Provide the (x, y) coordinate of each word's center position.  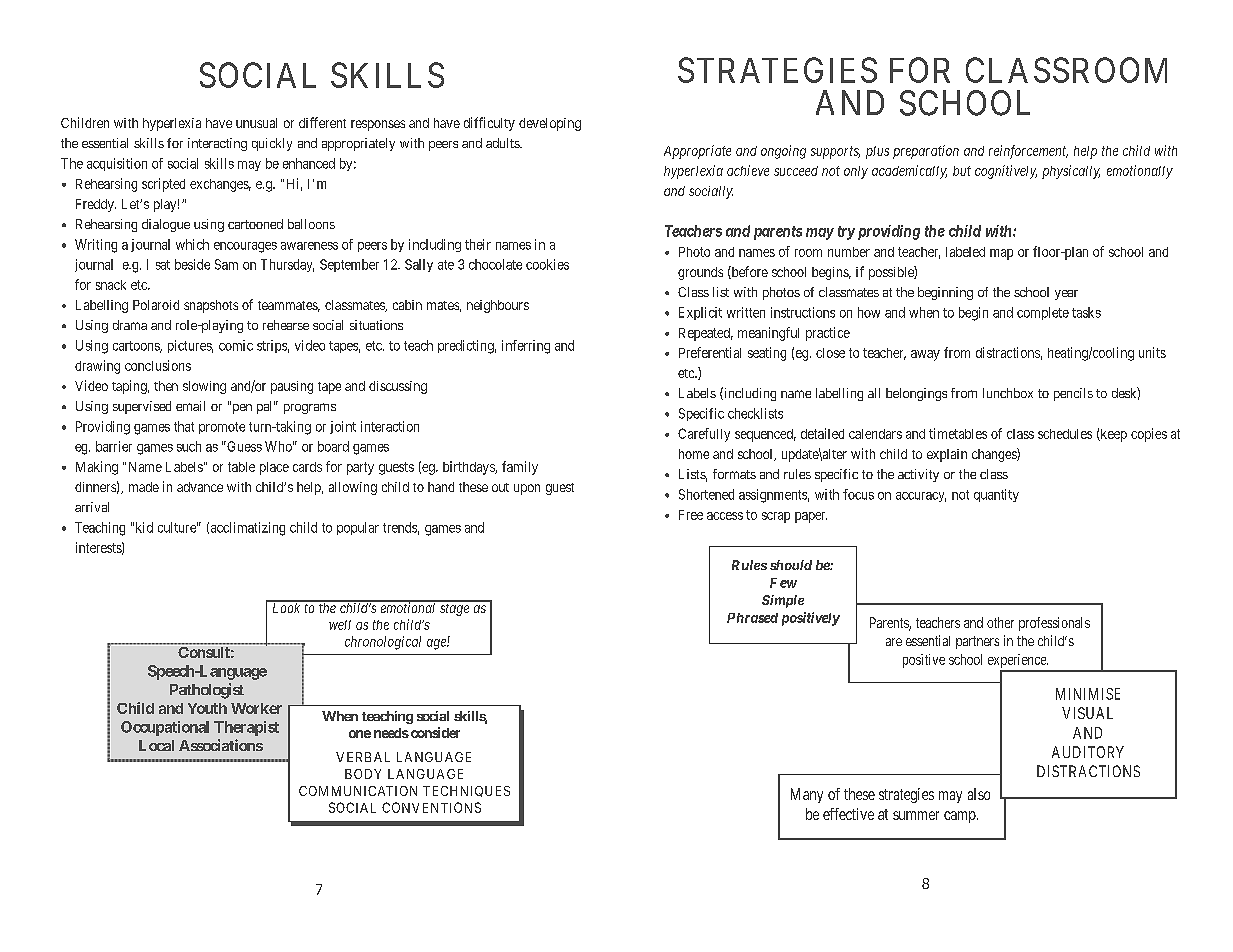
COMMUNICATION (358, 791)
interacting (217, 144)
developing (550, 124)
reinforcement (1028, 152)
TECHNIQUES (466, 791)
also (979, 794)
